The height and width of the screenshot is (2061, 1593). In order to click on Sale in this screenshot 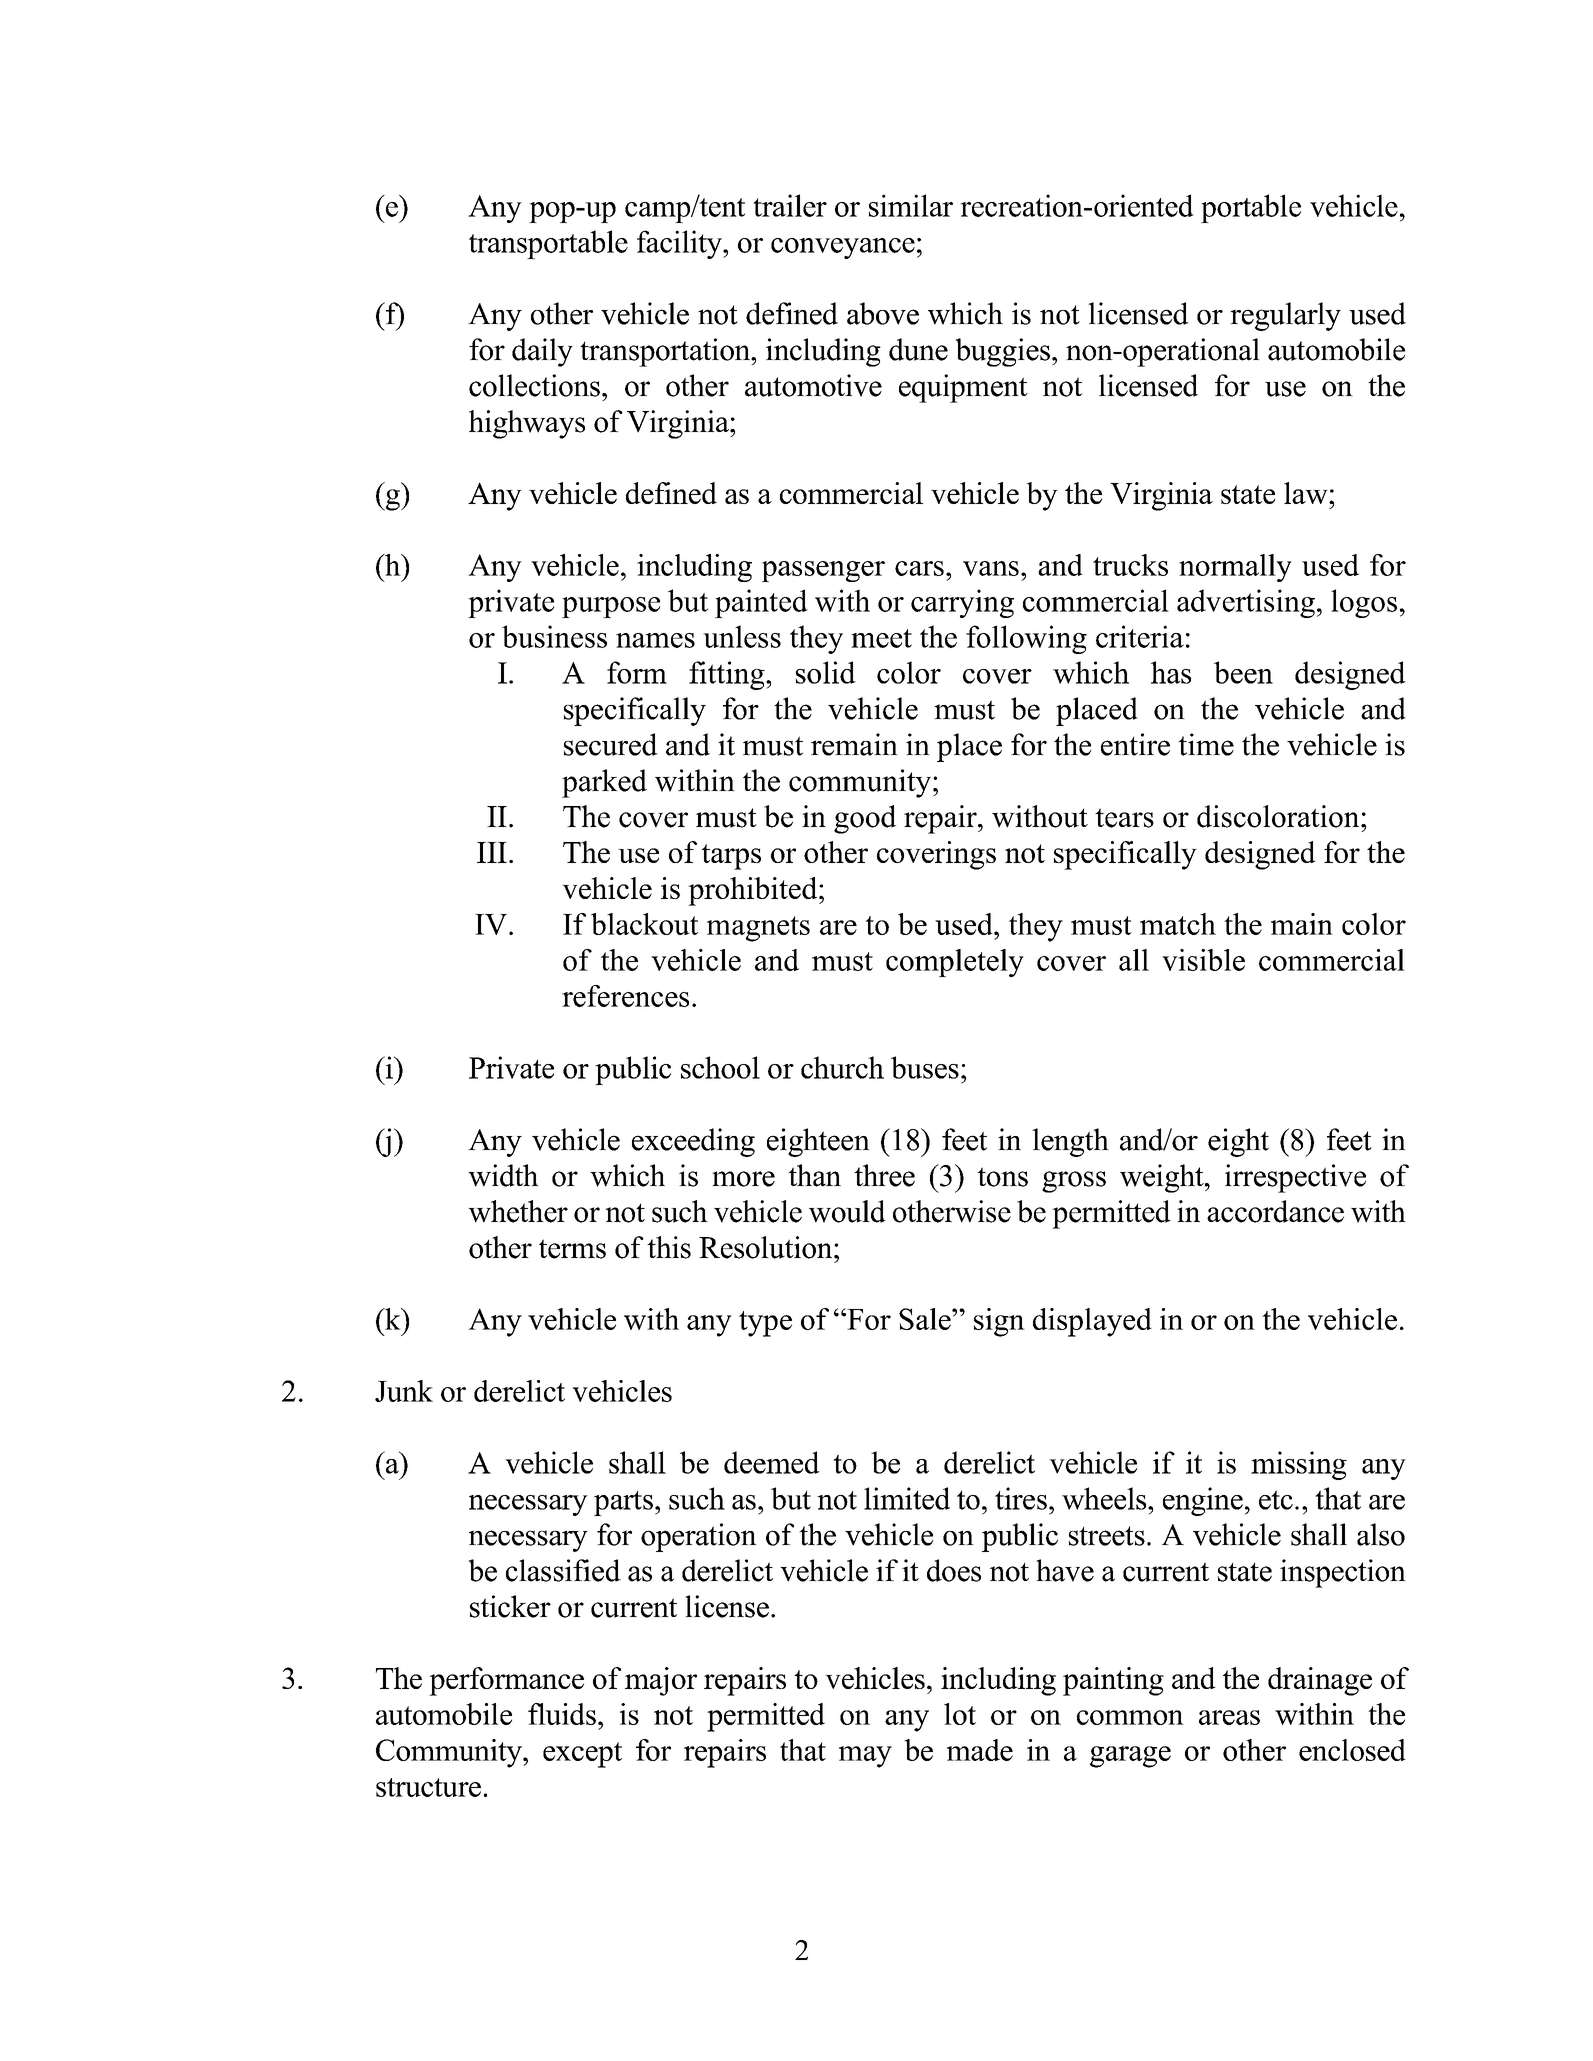, I will do `click(926, 1319)`.
